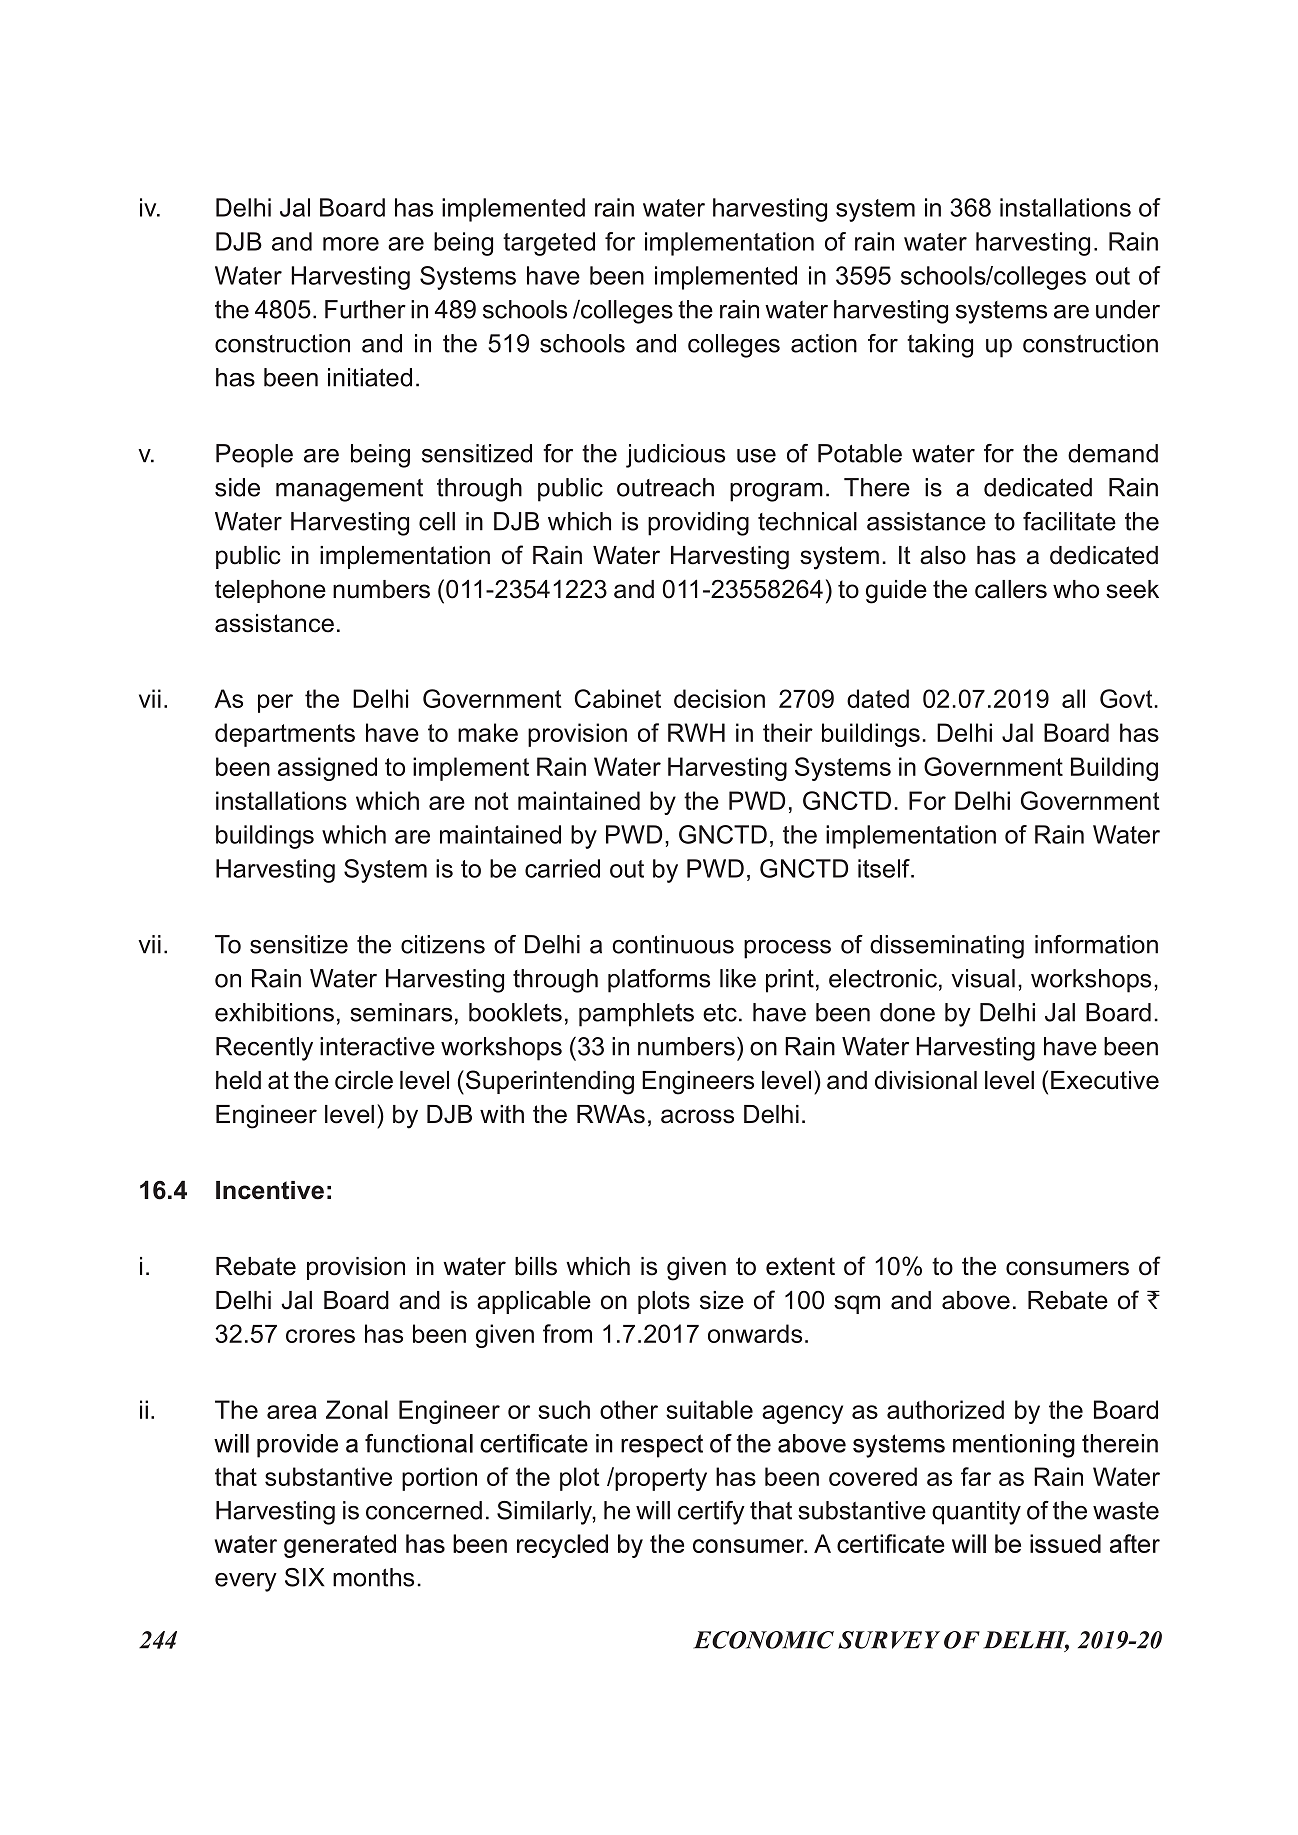 This screenshot has width=1298, height=1835. What do you see at coordinates (373, 1577) in the screenshot?
I see `months` at bounding box center [373, 1577].
